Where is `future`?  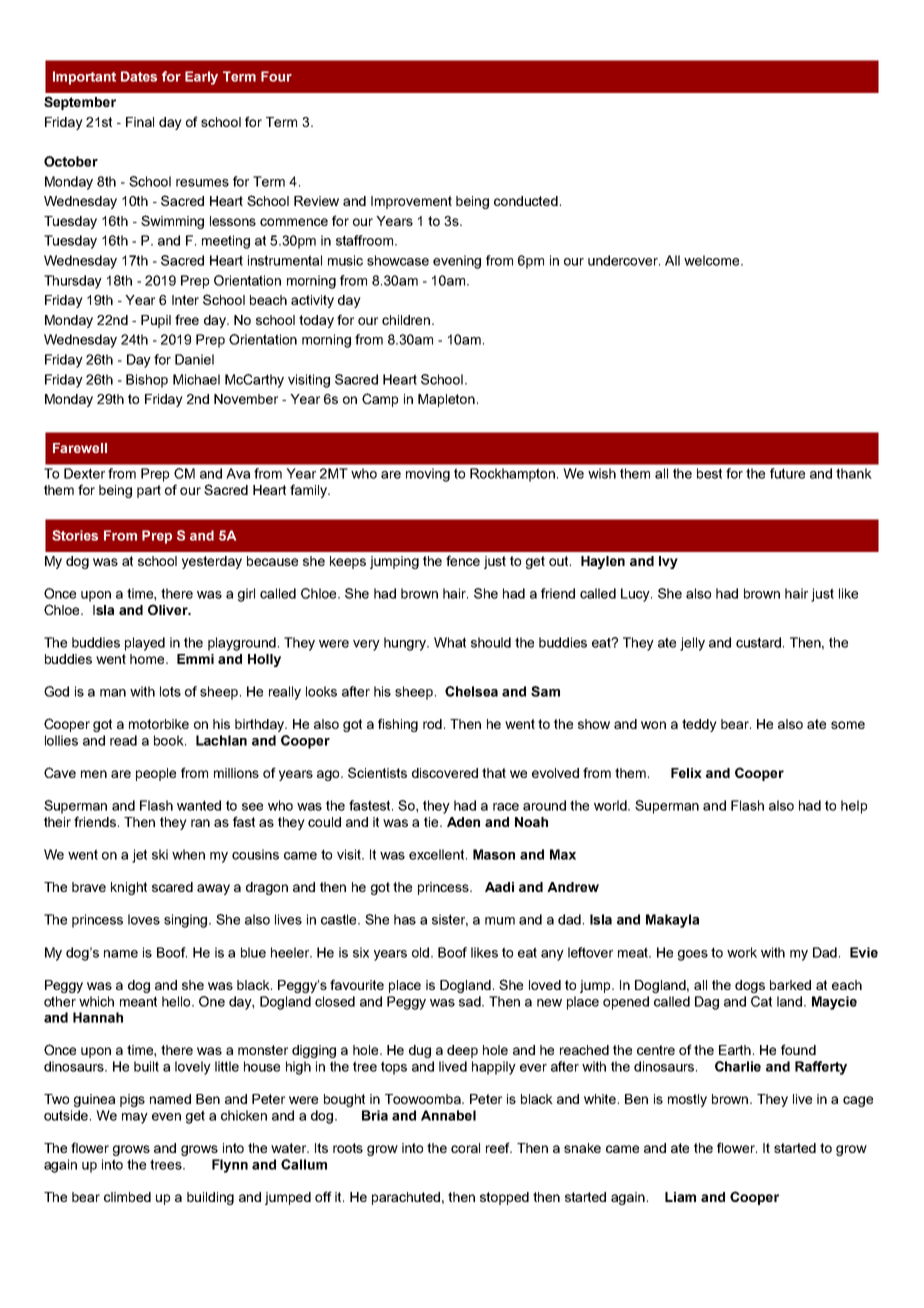 future is located at coordinates (787, 473).
